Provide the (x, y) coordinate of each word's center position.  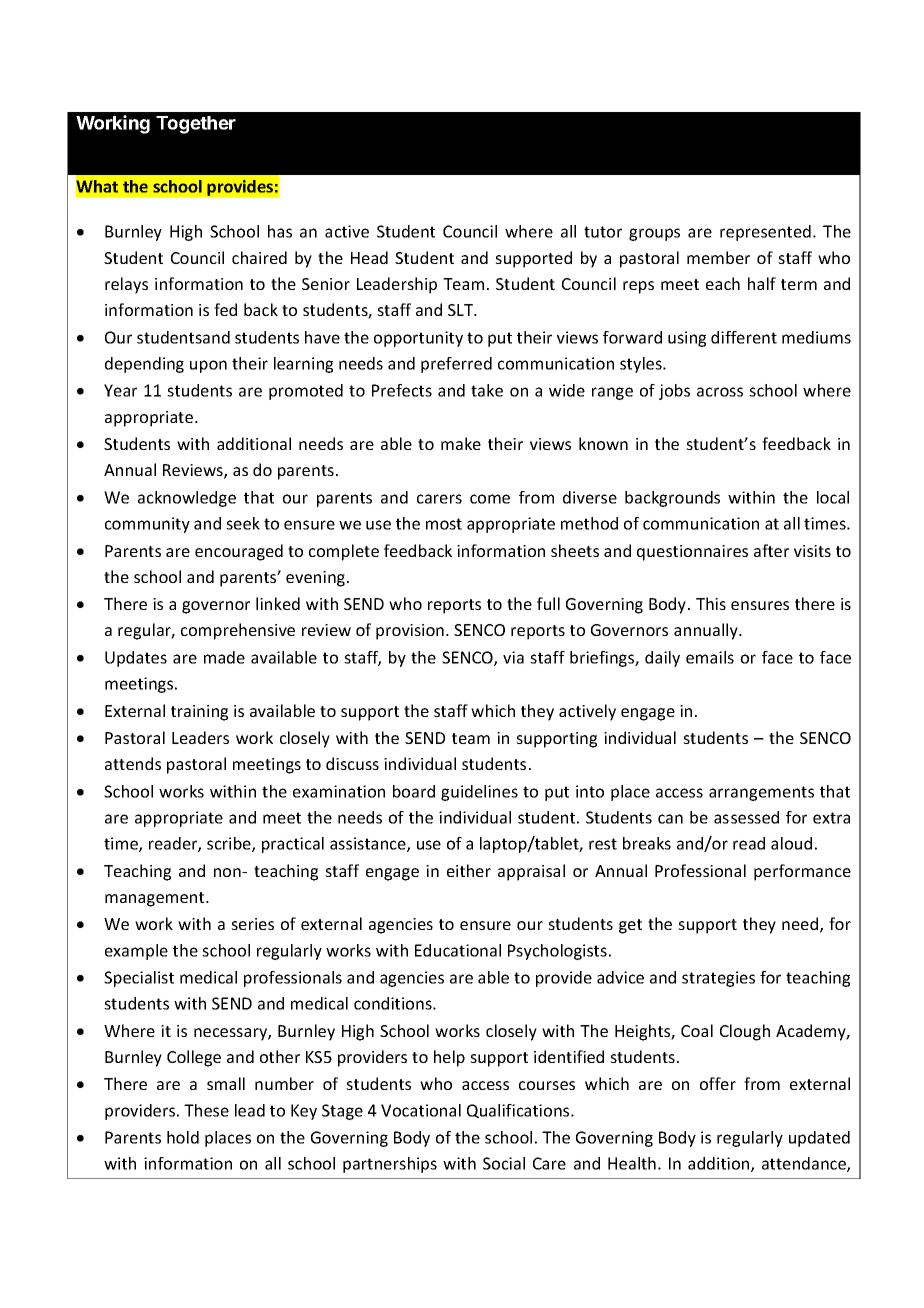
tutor (603, 232)
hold (183, 1137)
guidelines (479, 793)
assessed (746, 817)
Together (196, 125)
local (833, 497)
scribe (230, 844)
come (490, 499)
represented (765, 233)
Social (504, 1163)
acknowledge (187, 499)
